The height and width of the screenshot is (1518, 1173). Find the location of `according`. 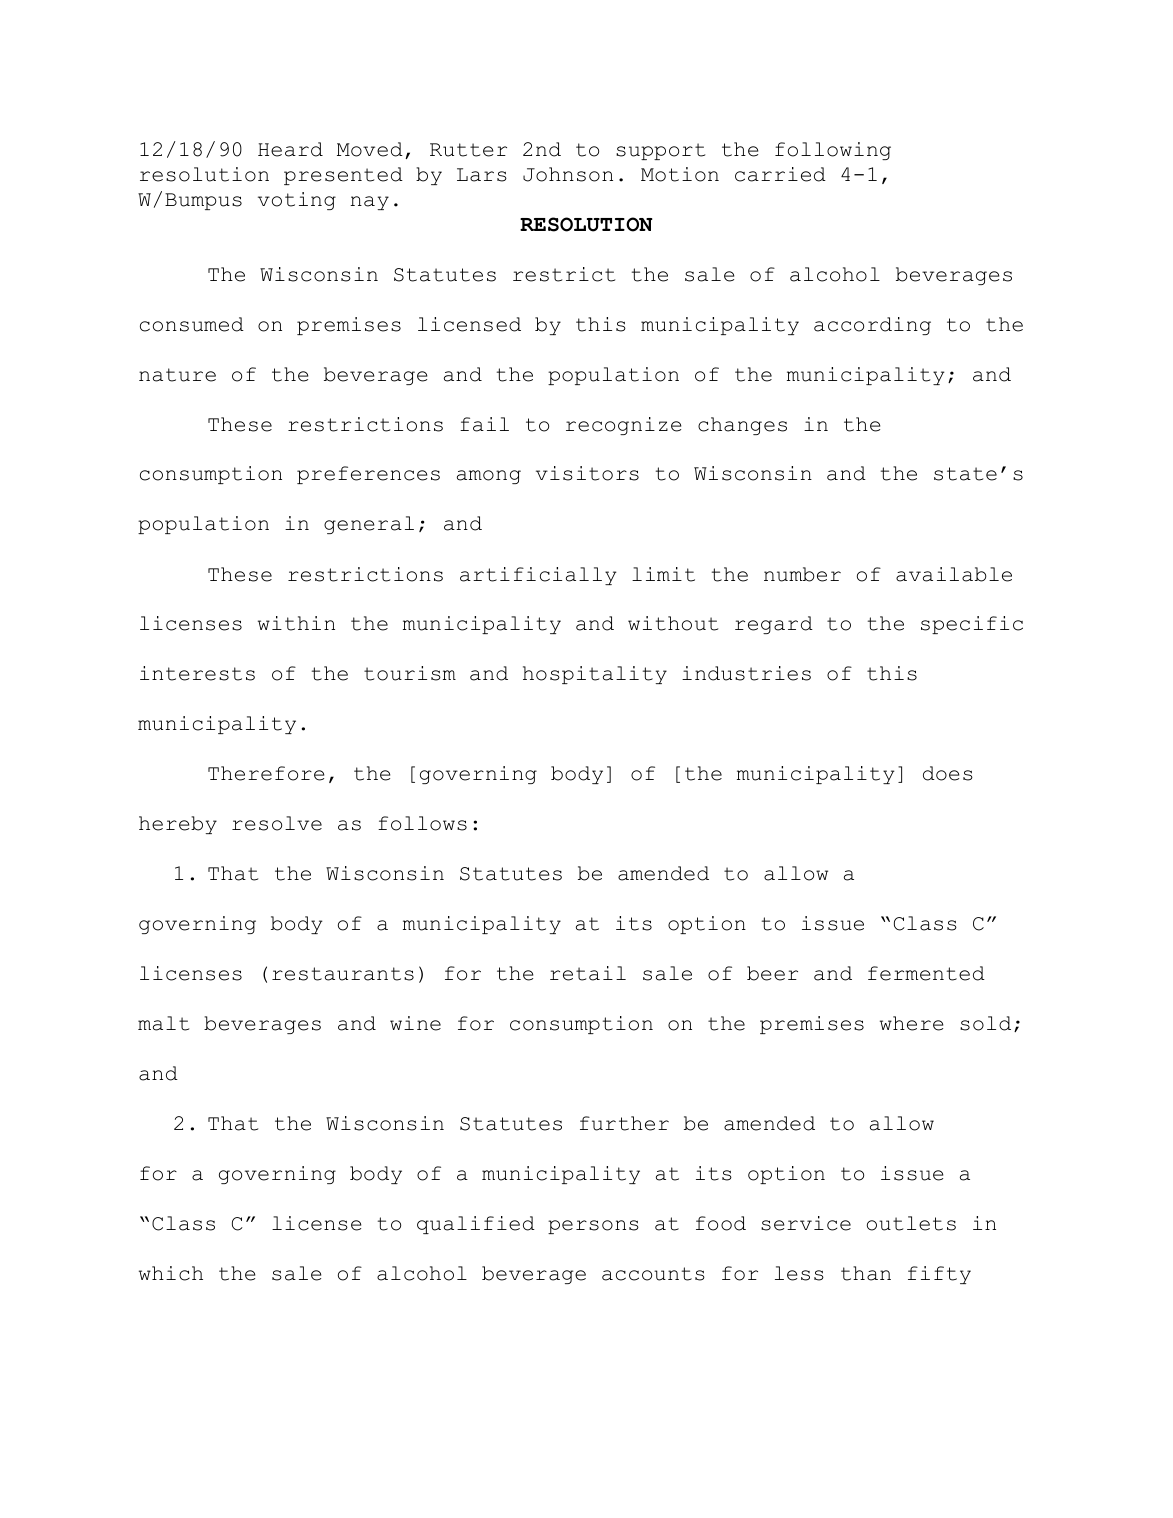

according is located at coordinates (872, 326).
